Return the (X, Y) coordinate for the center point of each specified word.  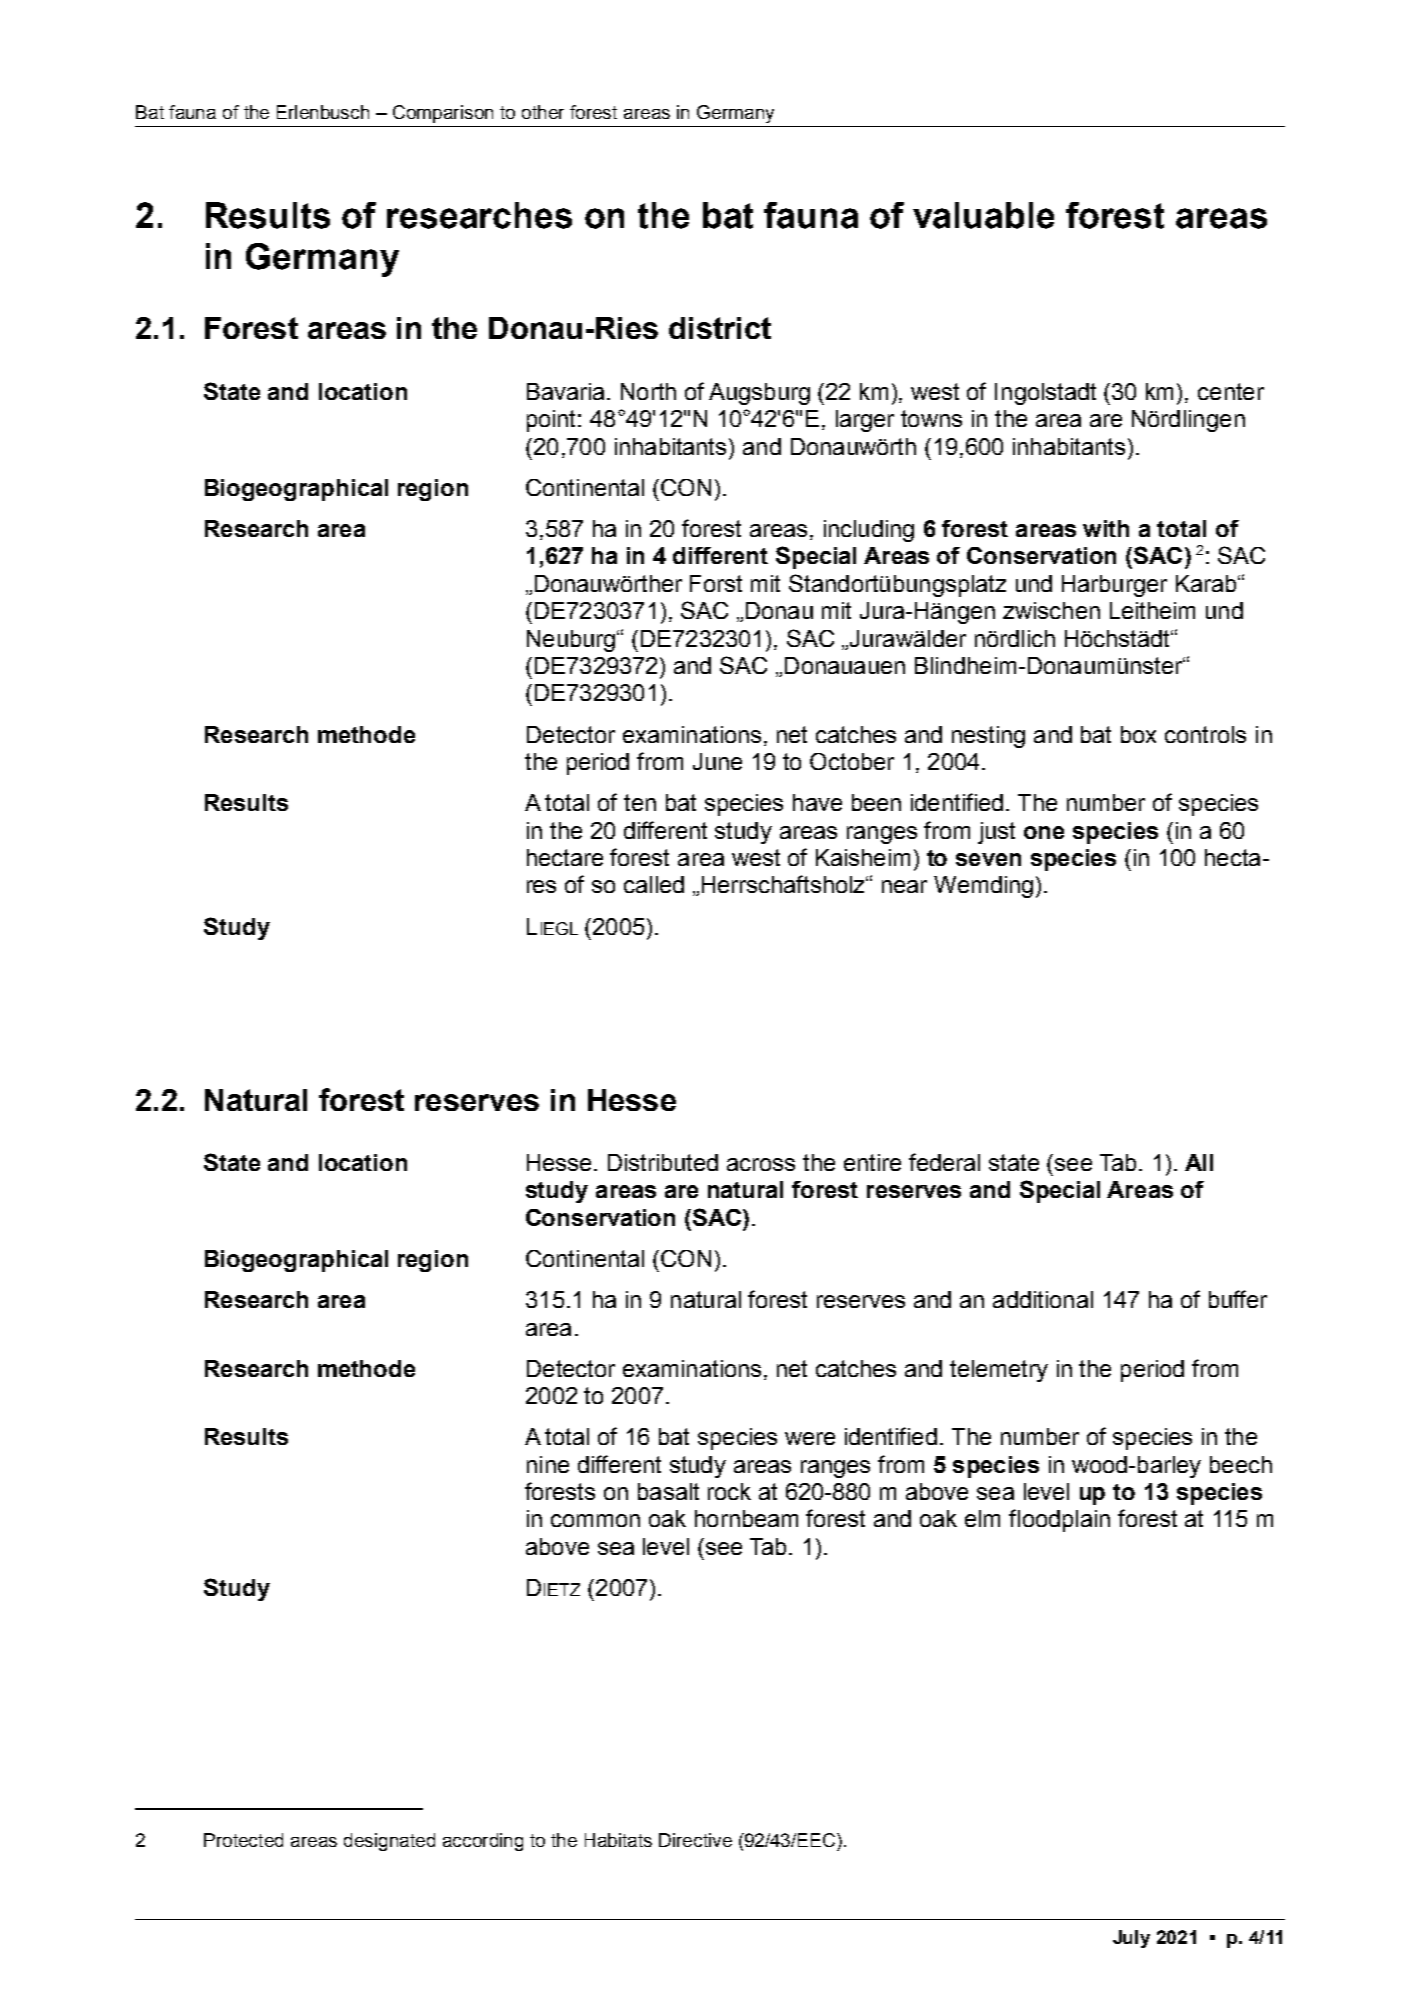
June (717, 761)
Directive (695, 1840)
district (720, 328)
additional (1043, 1299)
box (1138, 734)
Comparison (443, 114)
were (810, 1438)
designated (389, 1842)
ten (640, 802)
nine (548, 1464)
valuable (983, 215)
